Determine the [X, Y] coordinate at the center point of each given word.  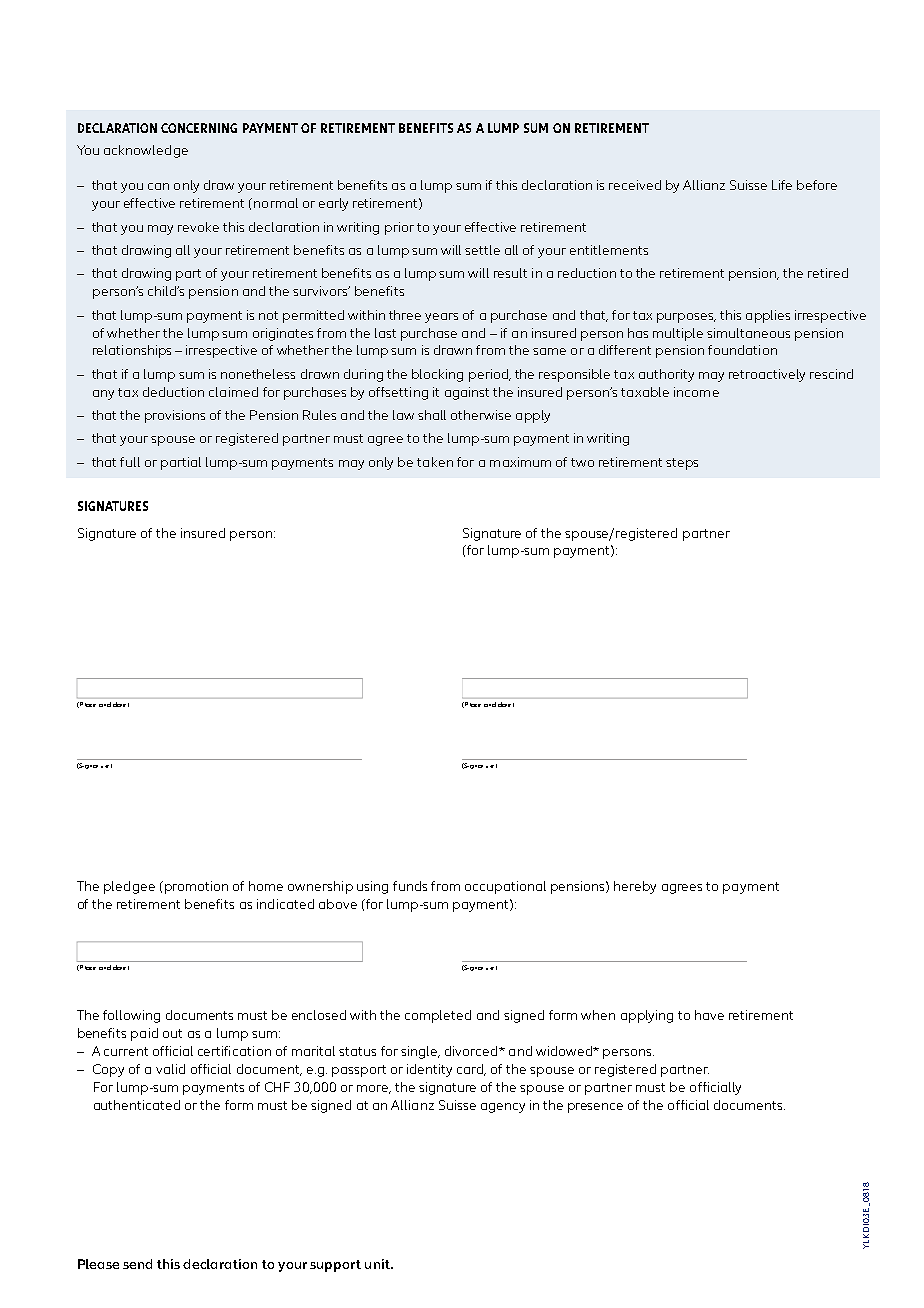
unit [378, 1264]
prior [399, 228]
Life [782, 185]
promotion [195, 887]
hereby [635, 887]
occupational [505, 887]
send [137, 1264]
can [158, 186]
